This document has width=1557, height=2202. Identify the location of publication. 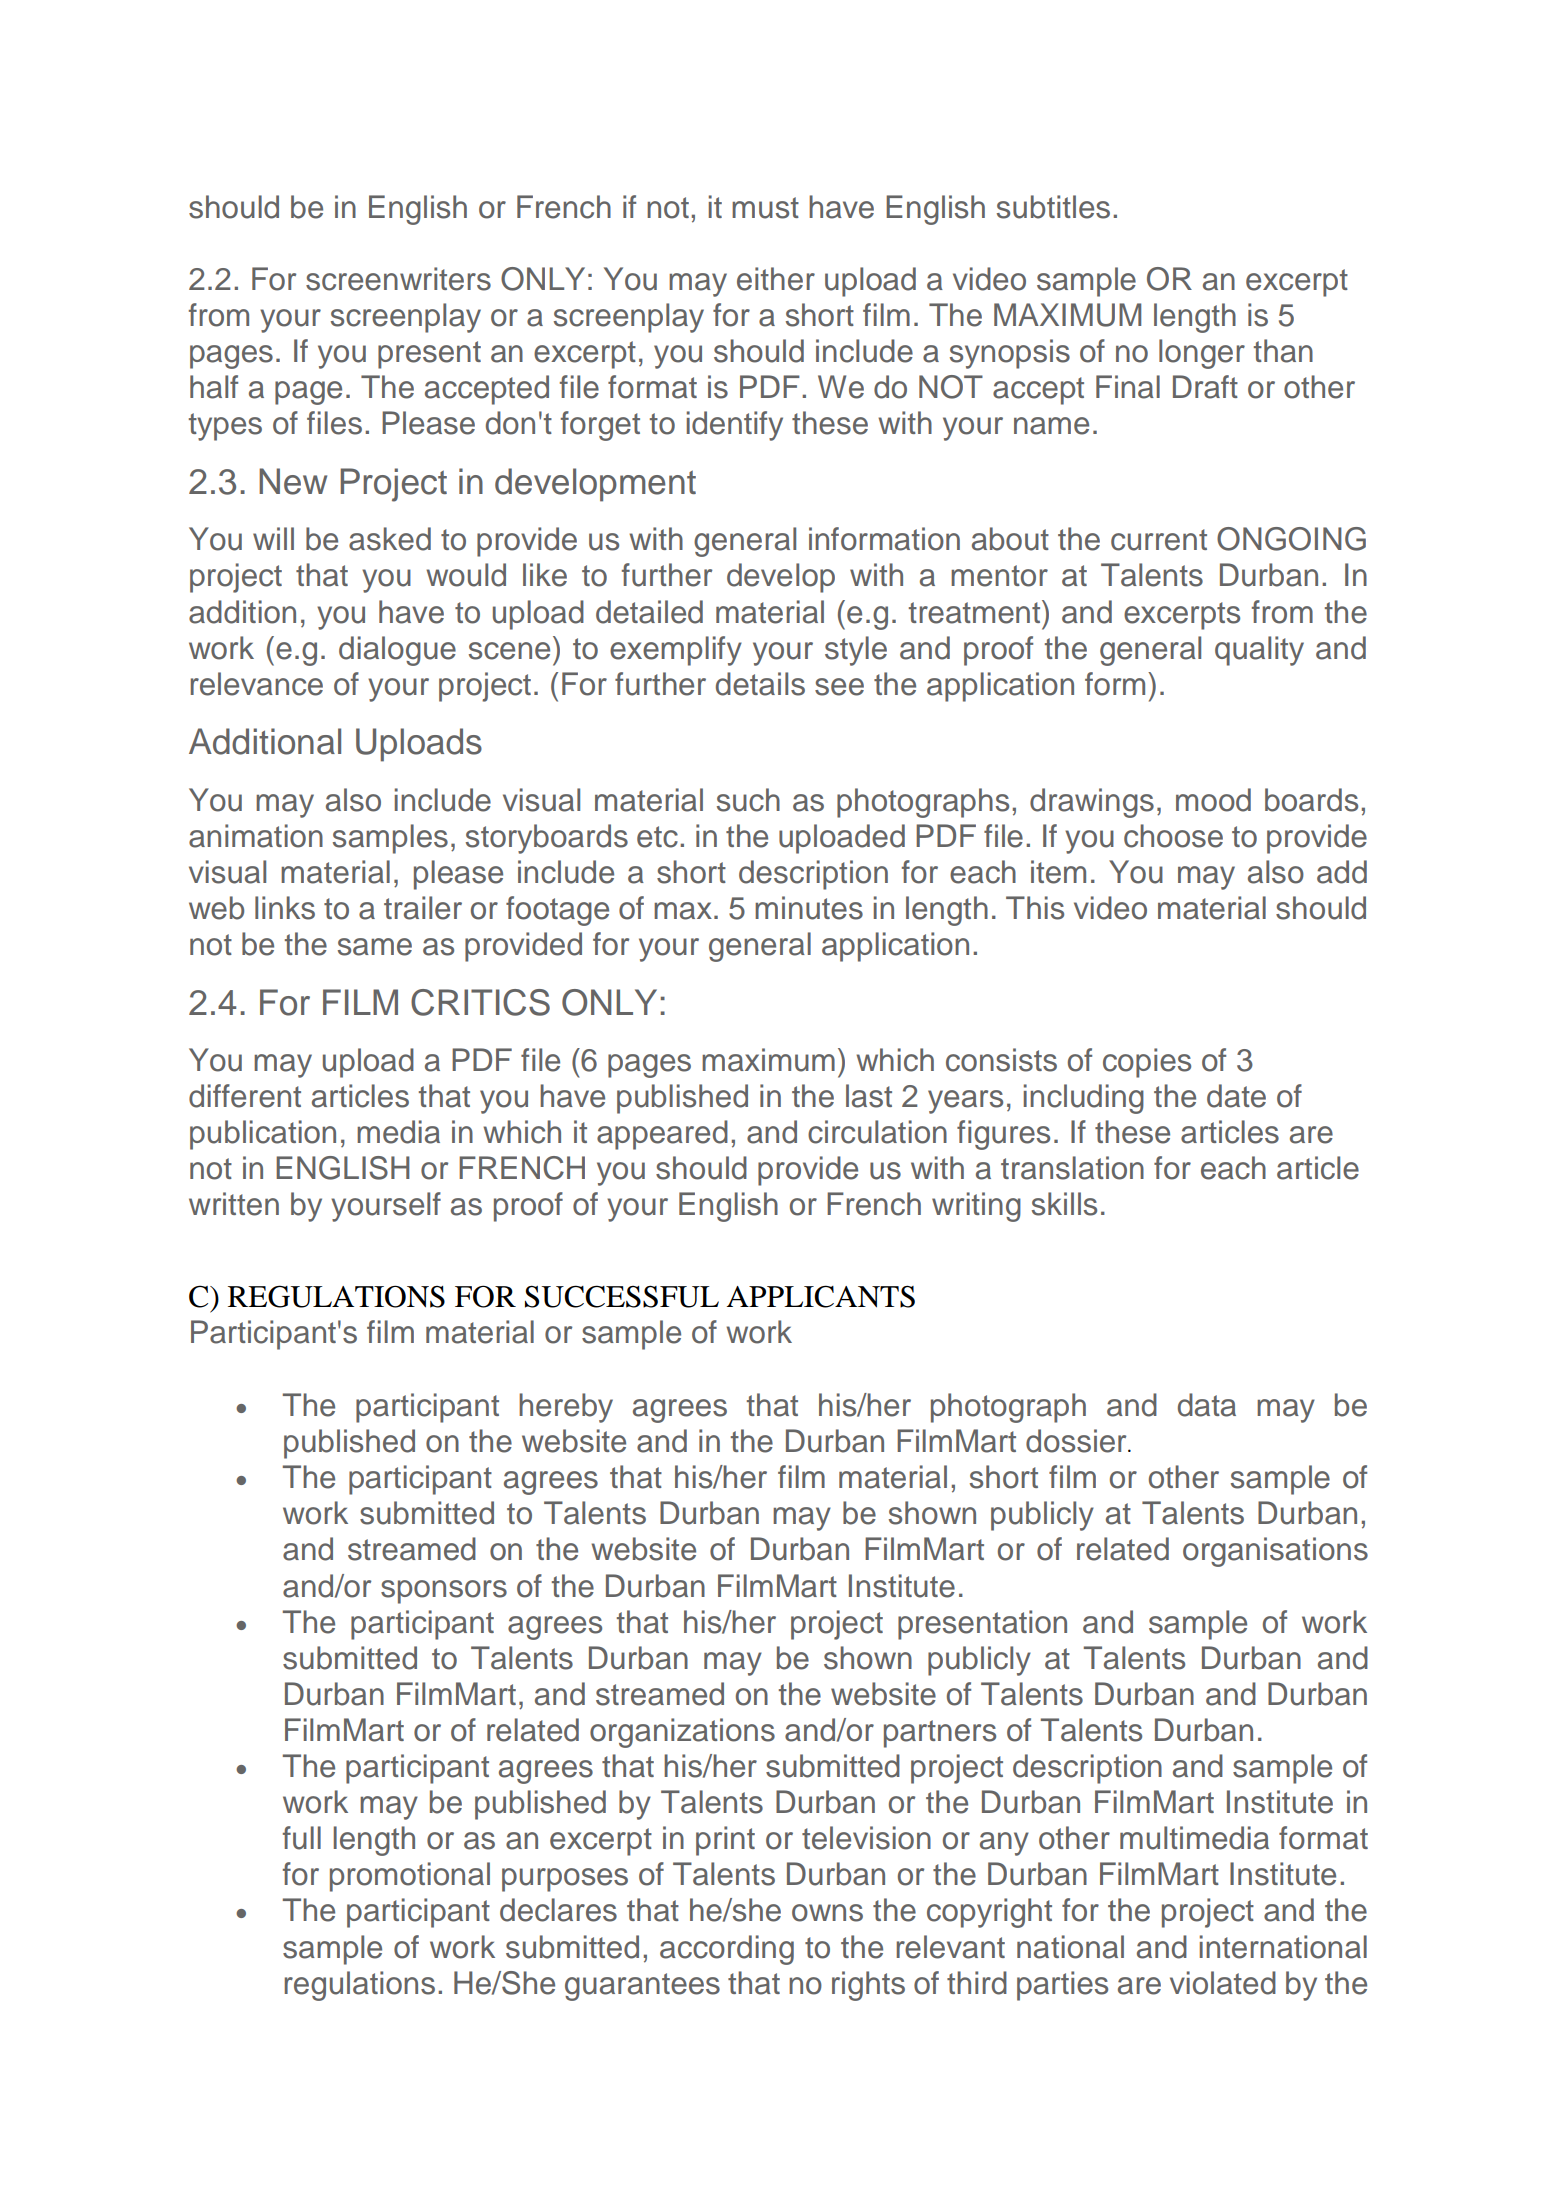
(263, 1135).
